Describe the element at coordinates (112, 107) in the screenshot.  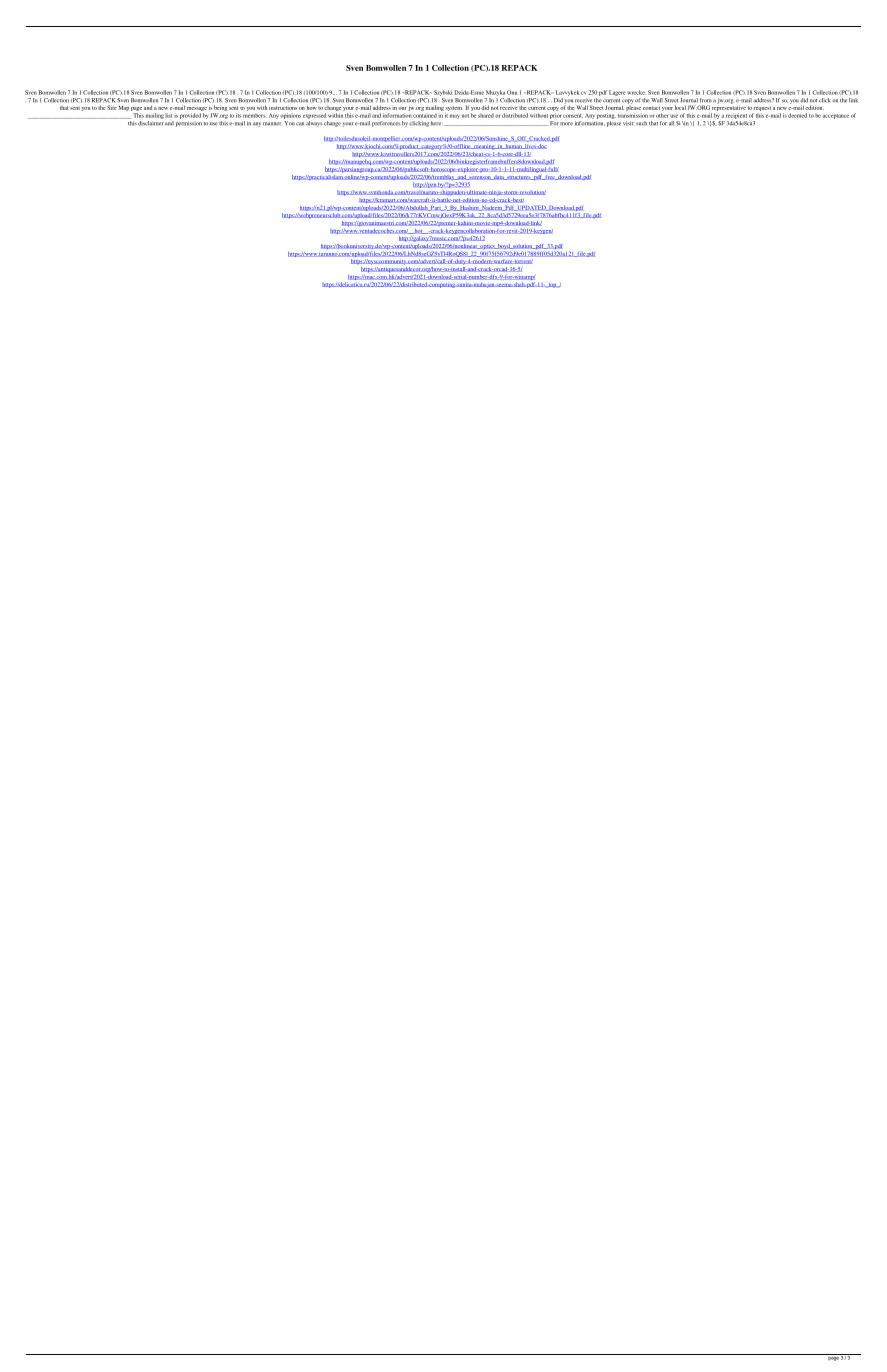
I see `Site` at that location.
